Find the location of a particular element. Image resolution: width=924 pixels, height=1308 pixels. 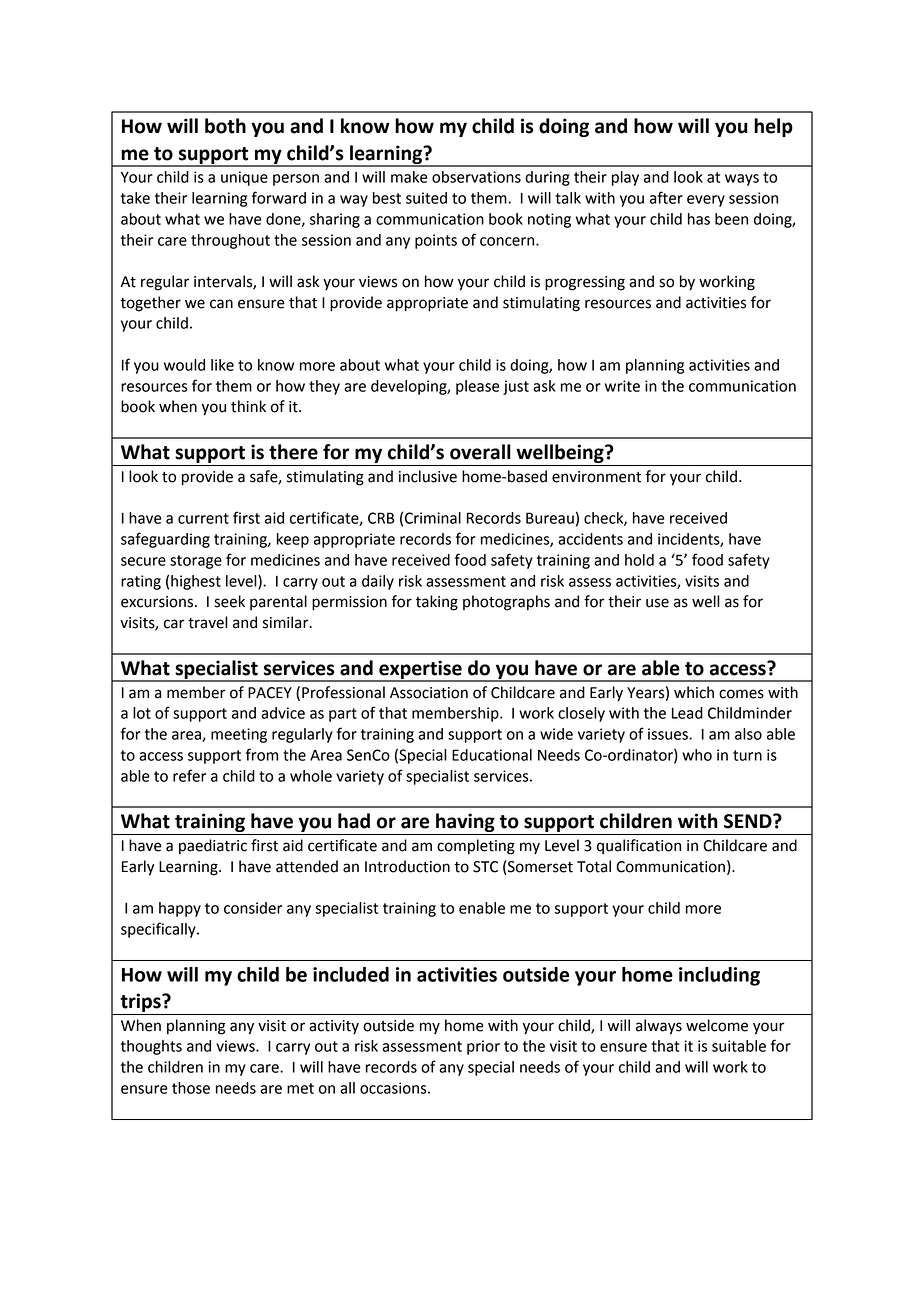

both is located at coordinates (225, 126).
